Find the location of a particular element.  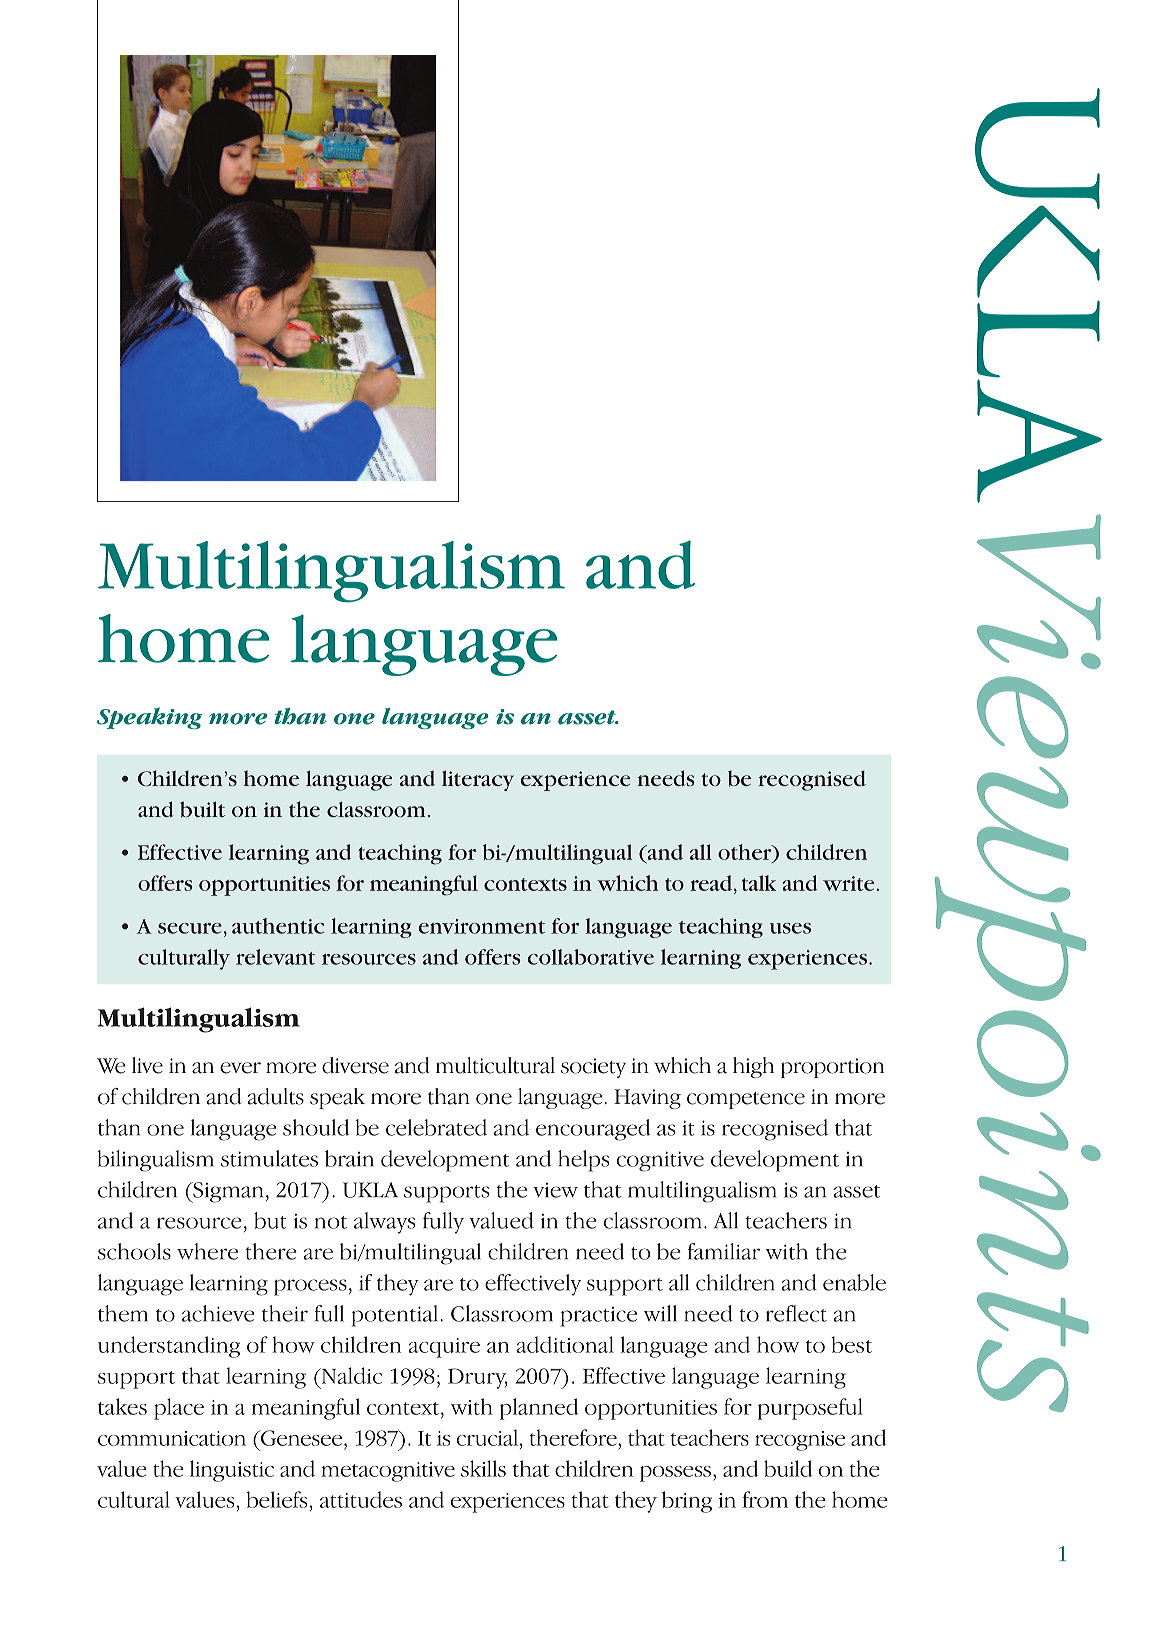

society is located at coordinates (593, 1068).
